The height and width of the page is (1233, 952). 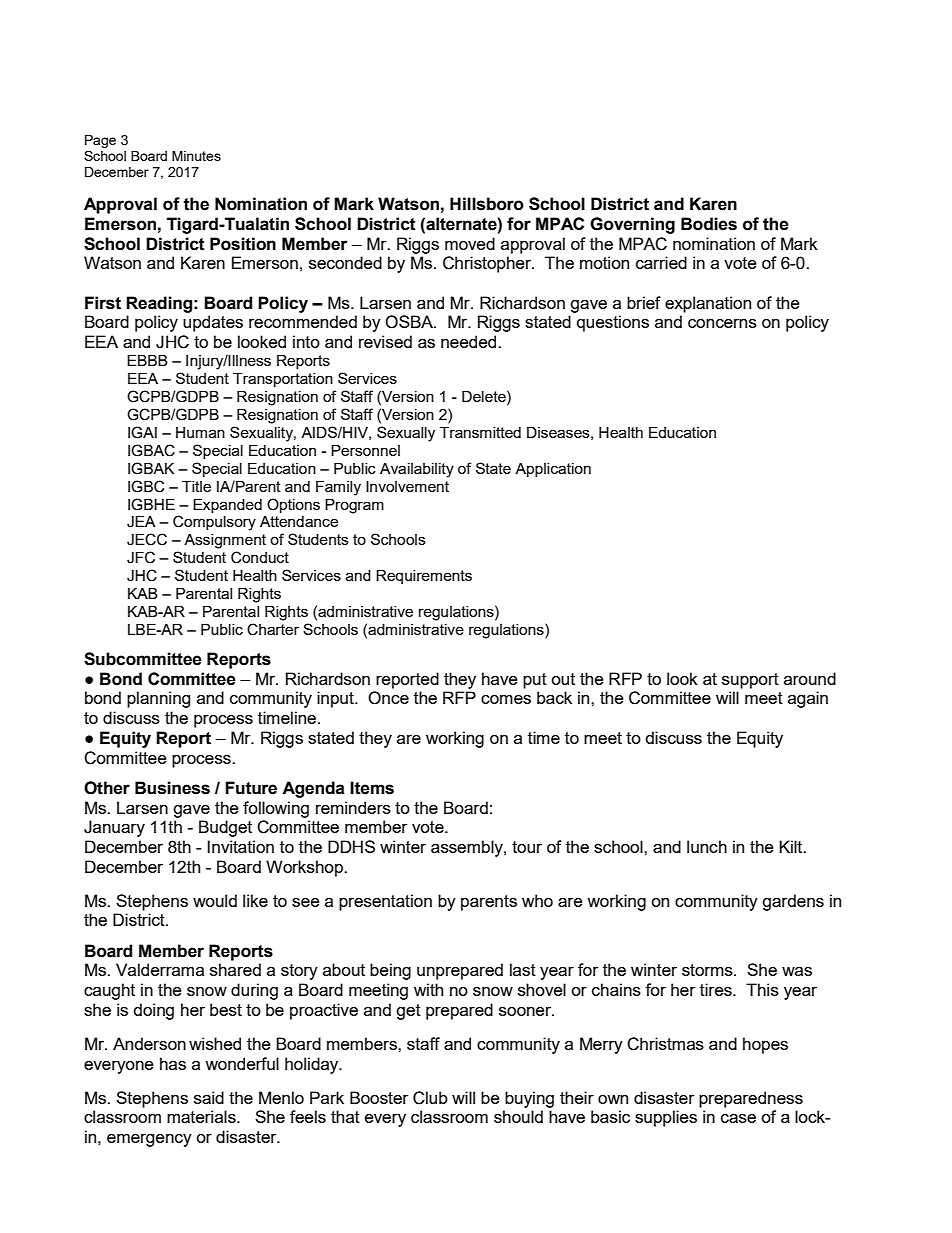 What do you see at coordinates (209, 1097) in the page?
I see `said` at bounding box center [209, 1097].
